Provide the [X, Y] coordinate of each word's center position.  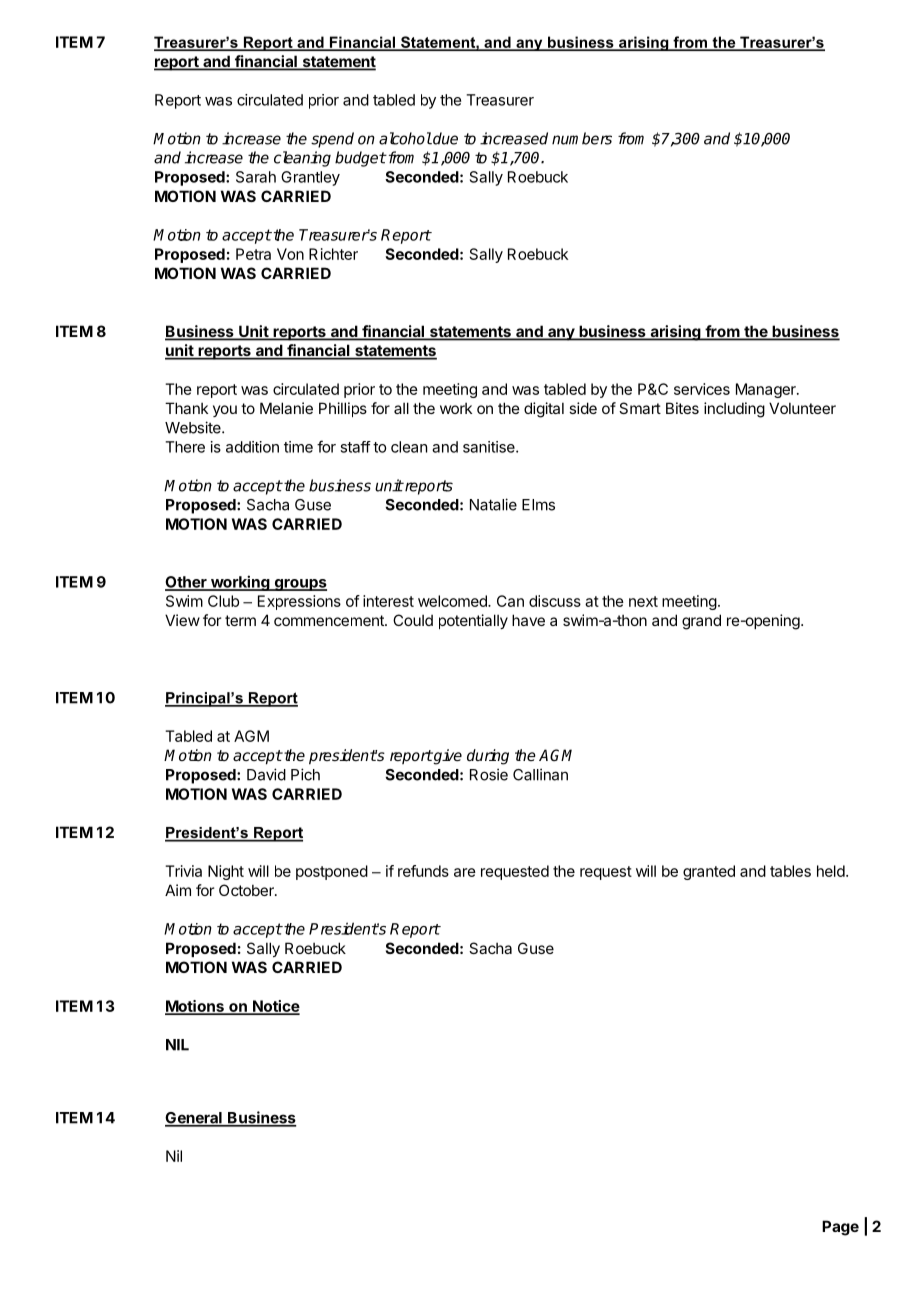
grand [701, 622]
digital [544, 410]
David [266, 774]
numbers [582, 138]
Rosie [489, 774]
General [194, 1119]
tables [790, 871]
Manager [767, 390]
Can [510, 601]
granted [709, 872]
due [444, 138]
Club [223, 601]
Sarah [256, 177]
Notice [275, 1007]
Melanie [286, 408]
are [465, 872]
